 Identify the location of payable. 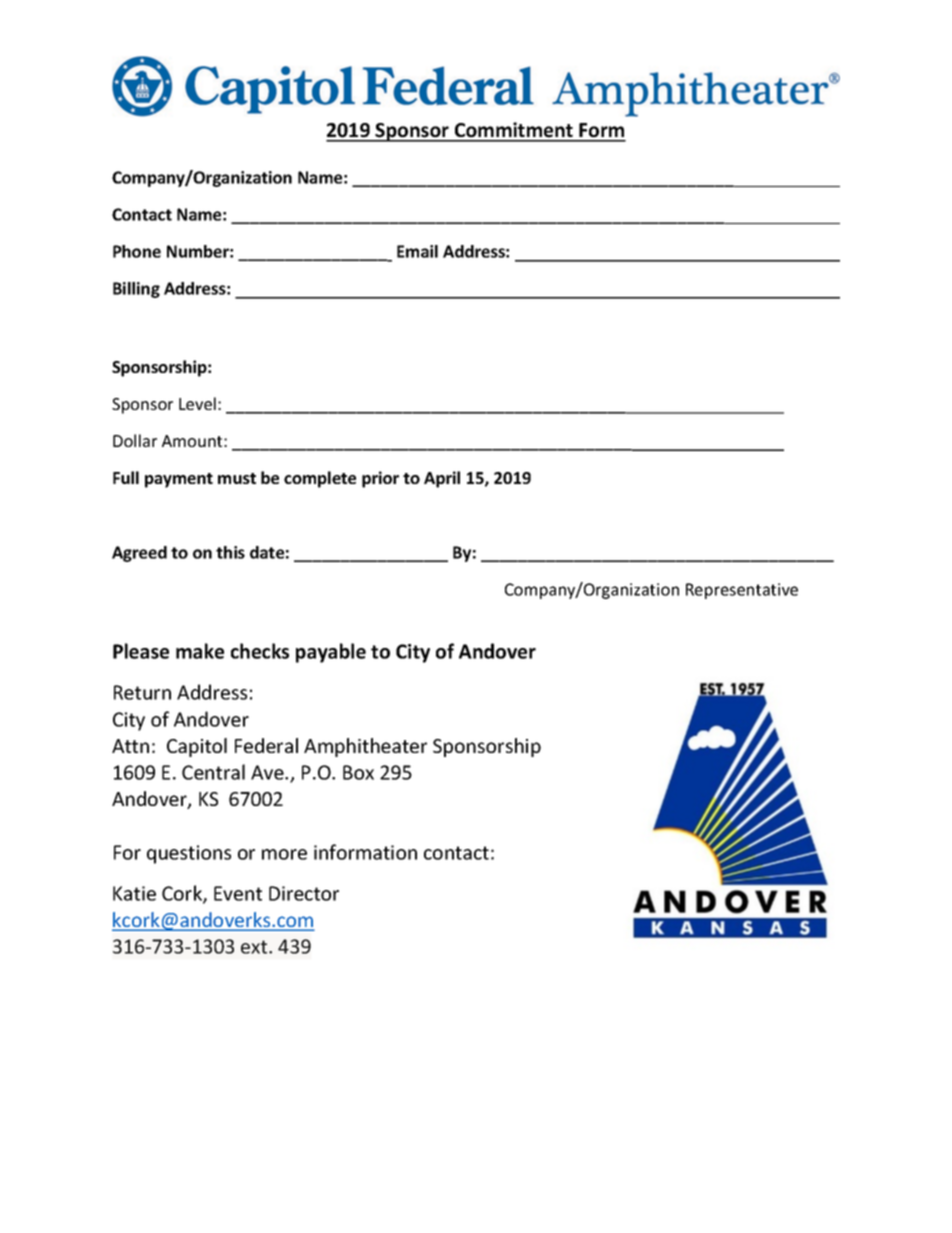
(331, 653).
